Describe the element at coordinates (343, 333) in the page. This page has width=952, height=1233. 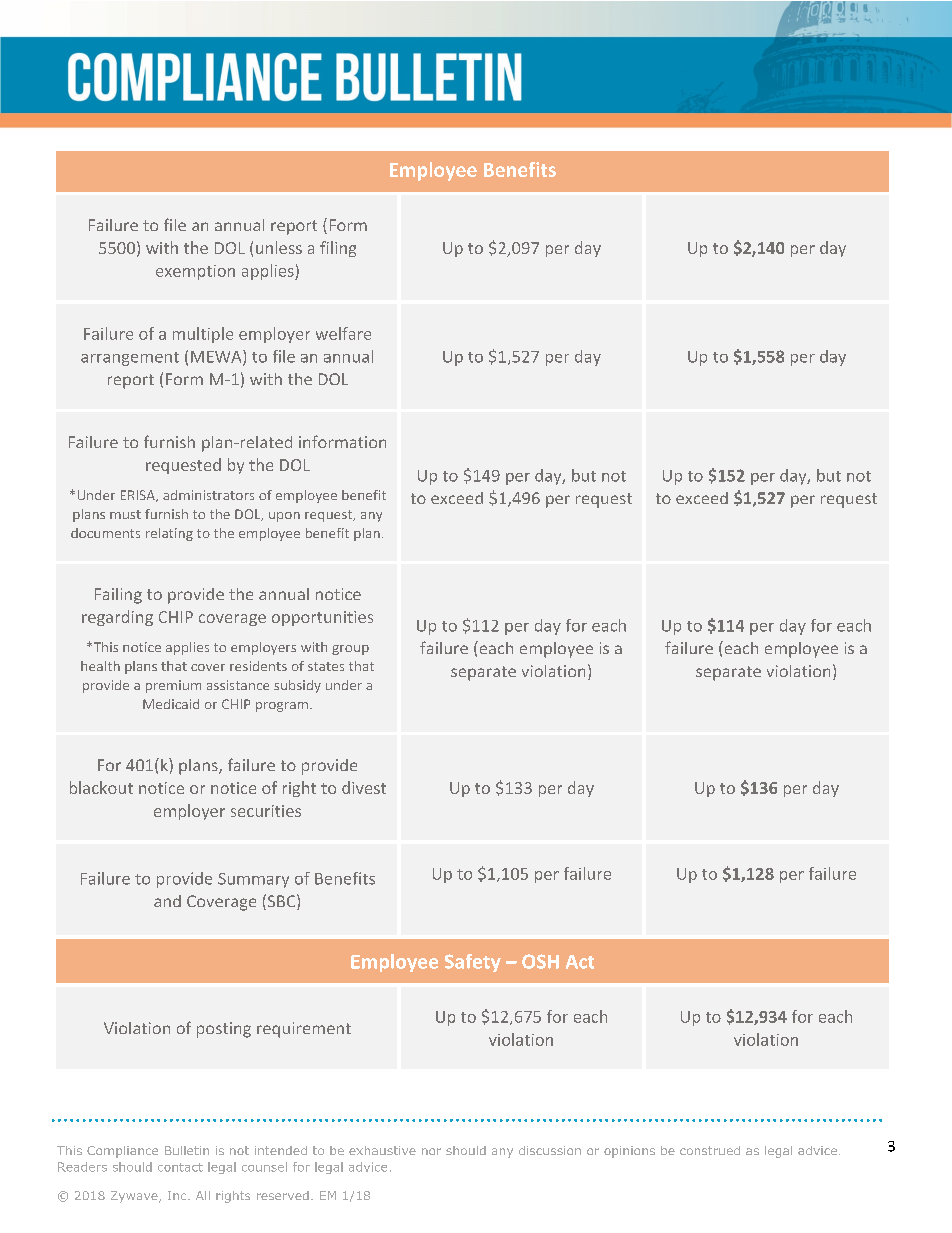
I see `welfare` at that location.
